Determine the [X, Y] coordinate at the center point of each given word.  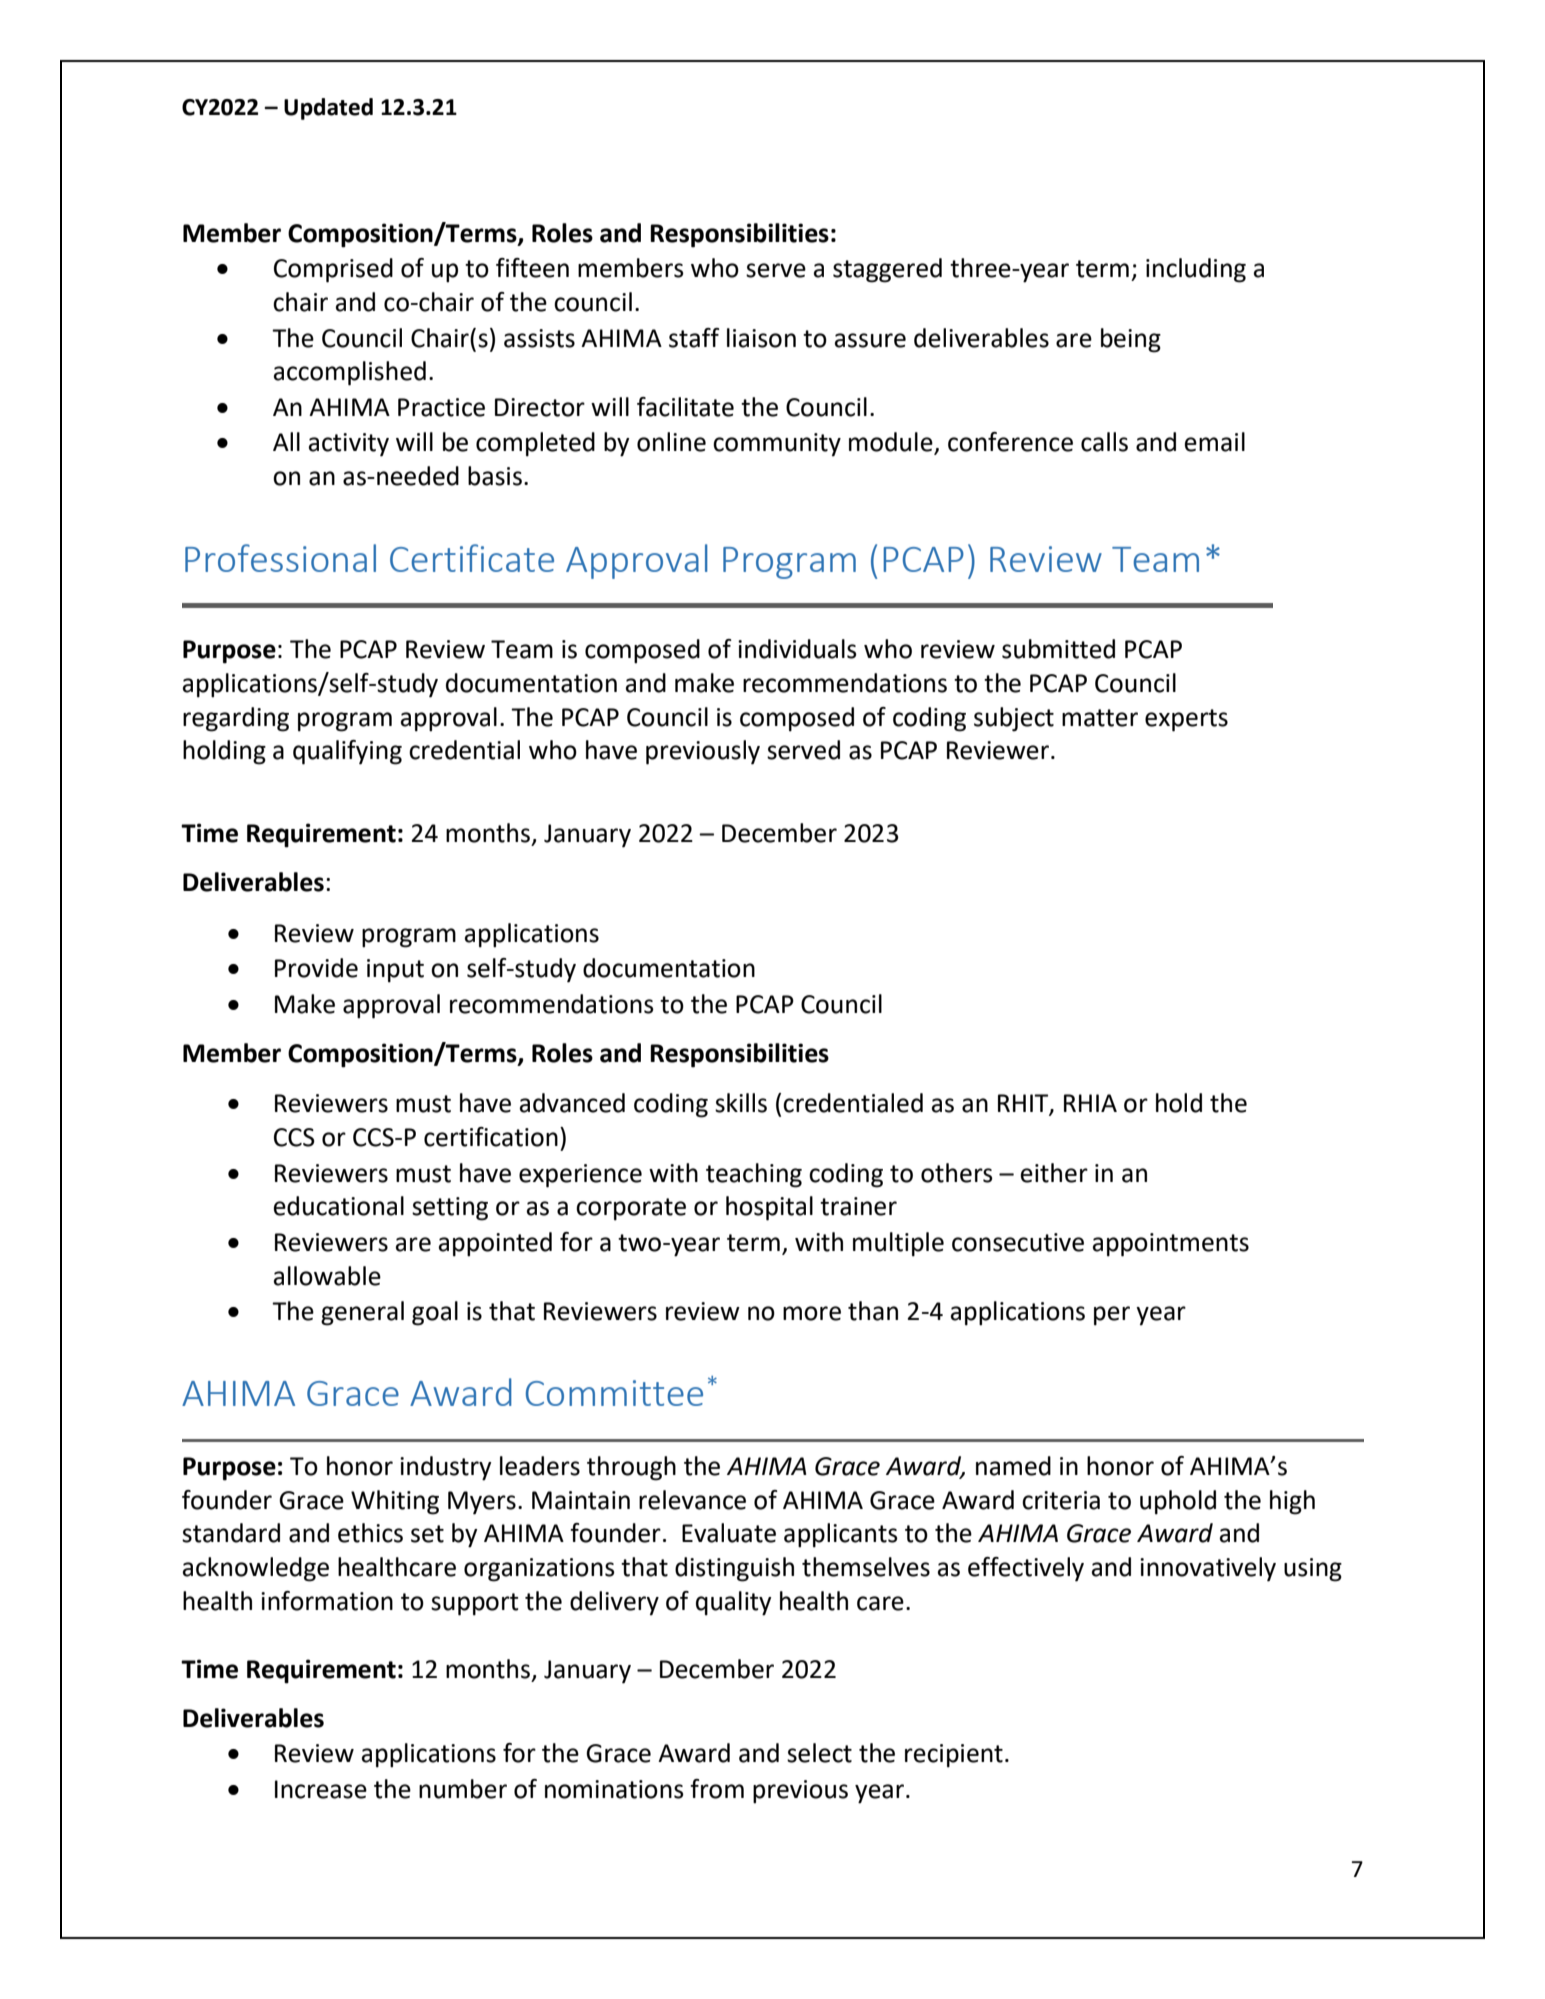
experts [1186, 720]
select [819, 1753]
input [395, 971]
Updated [328, 109]
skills [741, 1103]
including [1196, 270]
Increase [321, 1789]
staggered [887, 270]
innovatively [1208, 1569]
